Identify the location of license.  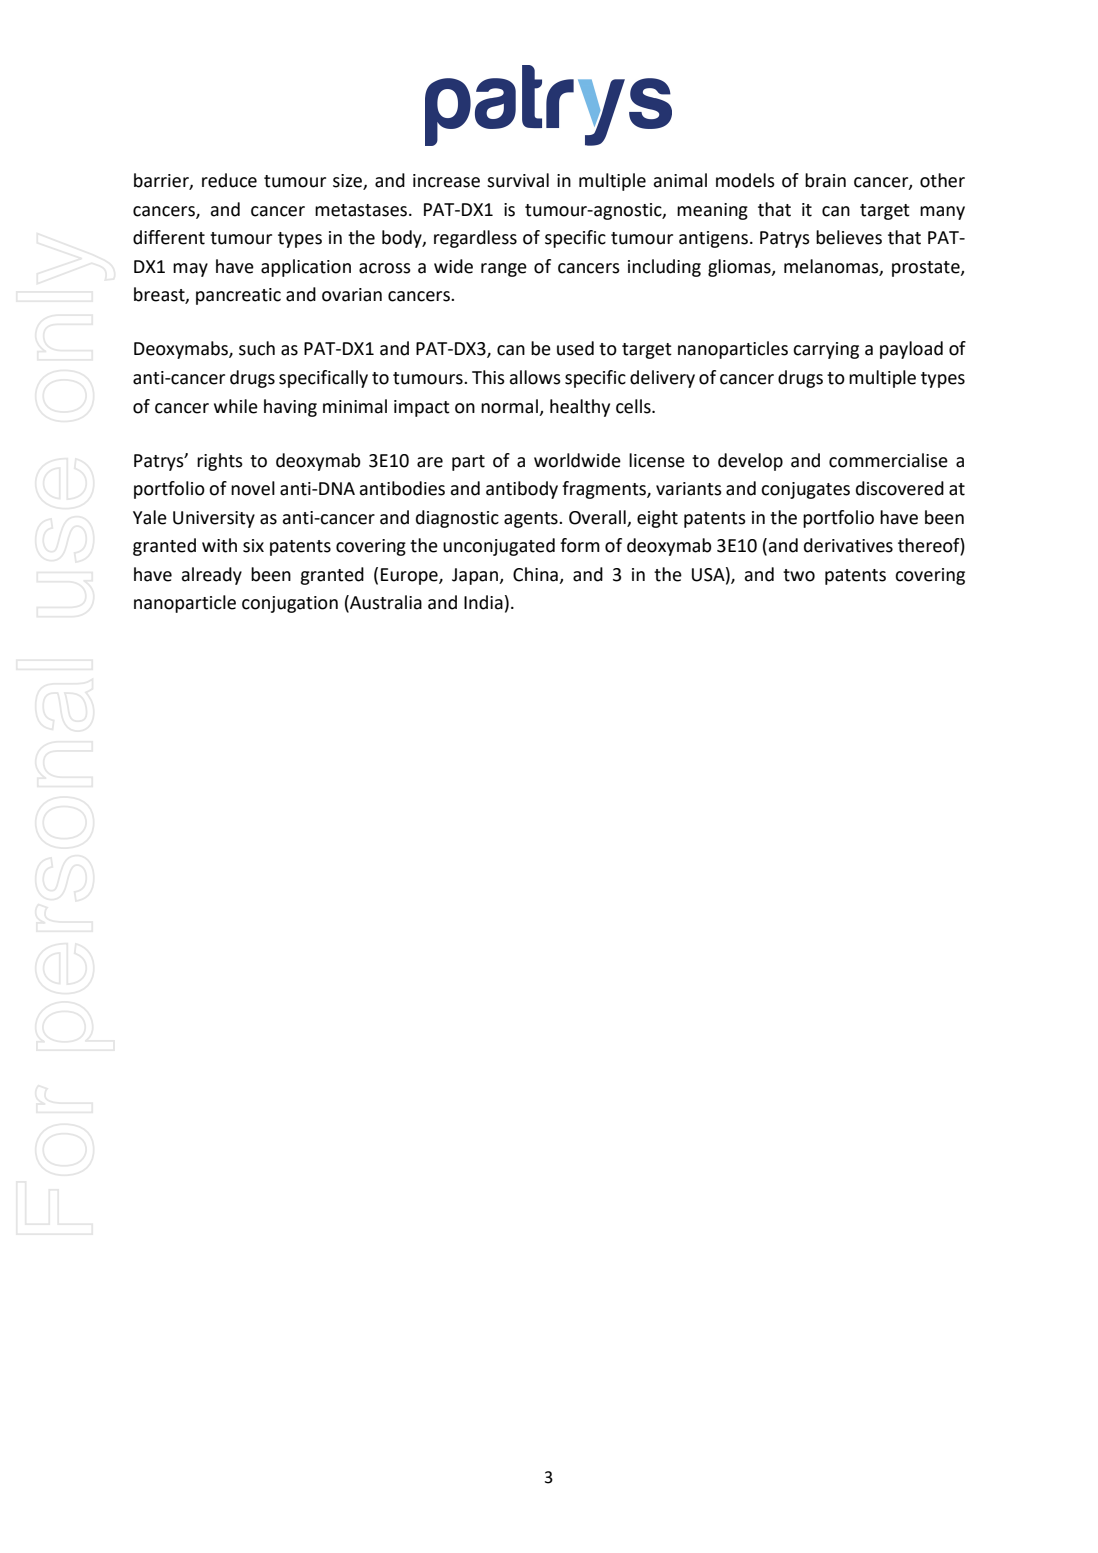
(657, 460).
